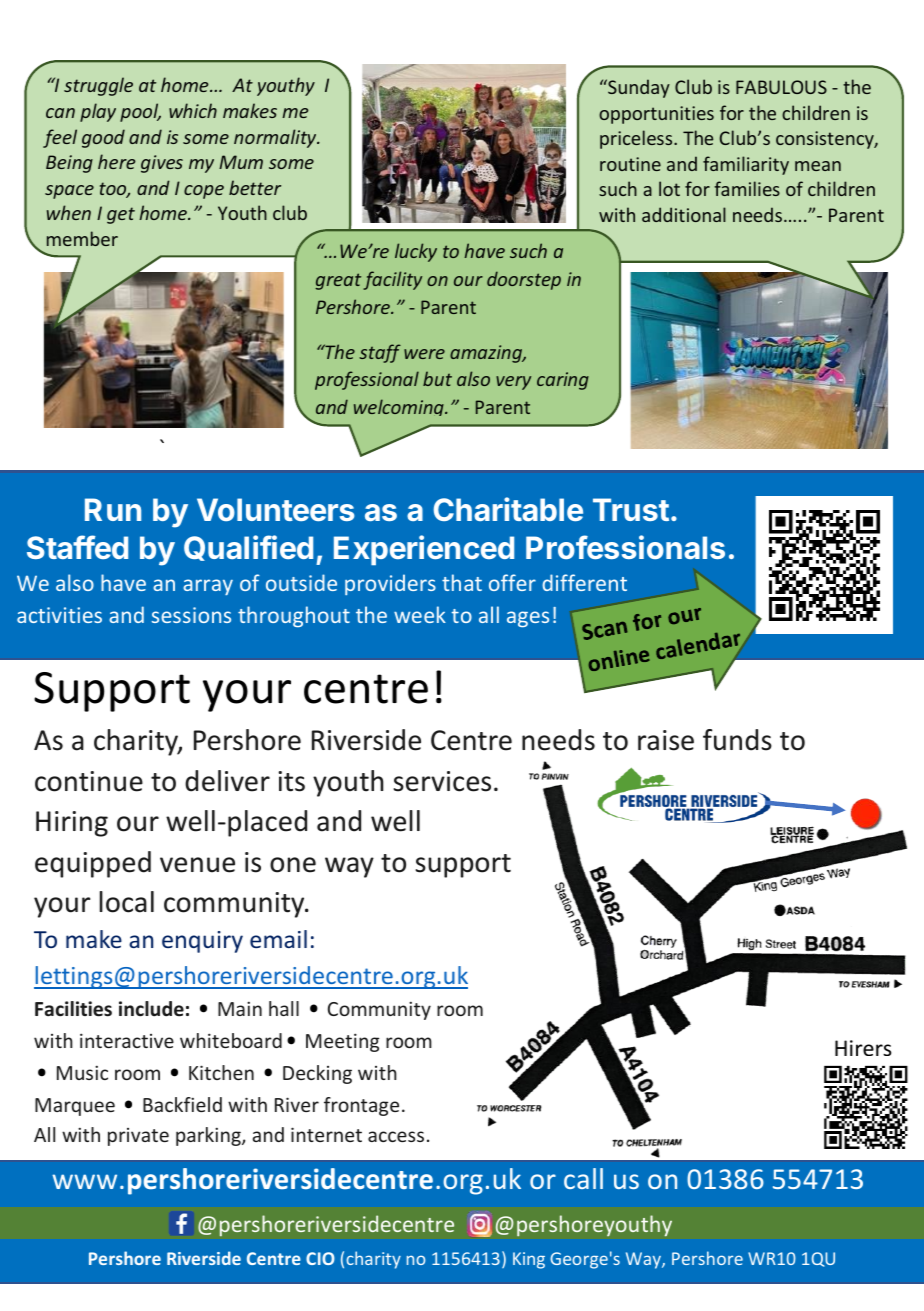 Image resolution: width=924 pixels, height=1311 pixels. Describe the element at coordinates (396, 1136) in the document. I see `access` at that location.
